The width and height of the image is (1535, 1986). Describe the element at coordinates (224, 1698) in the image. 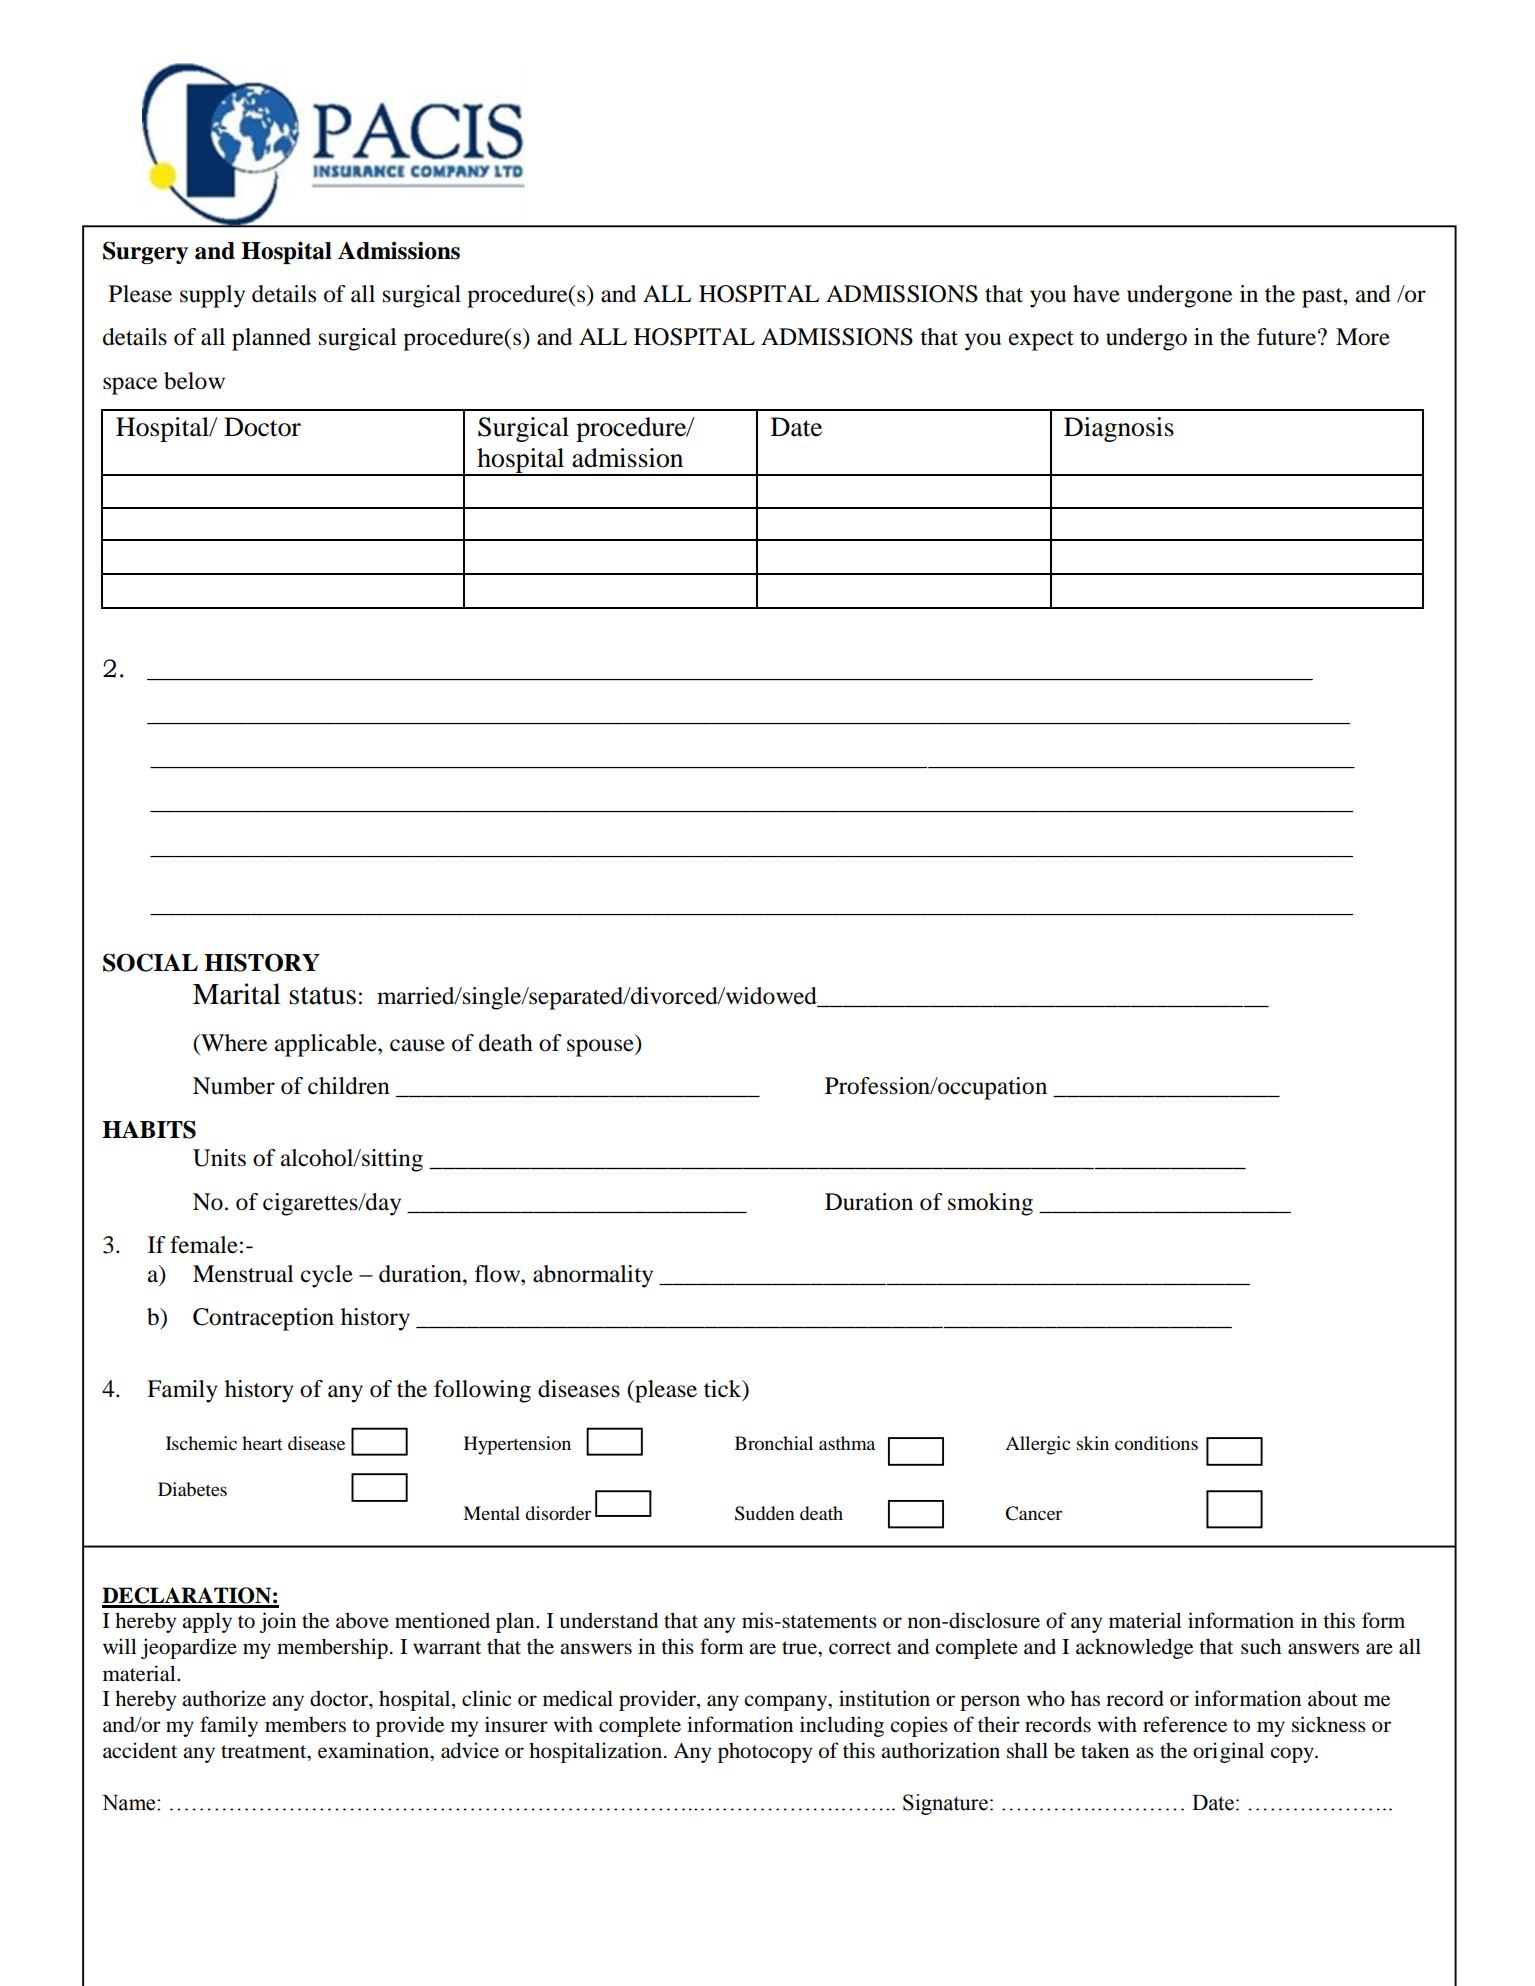

I see `authorize` at that location.
